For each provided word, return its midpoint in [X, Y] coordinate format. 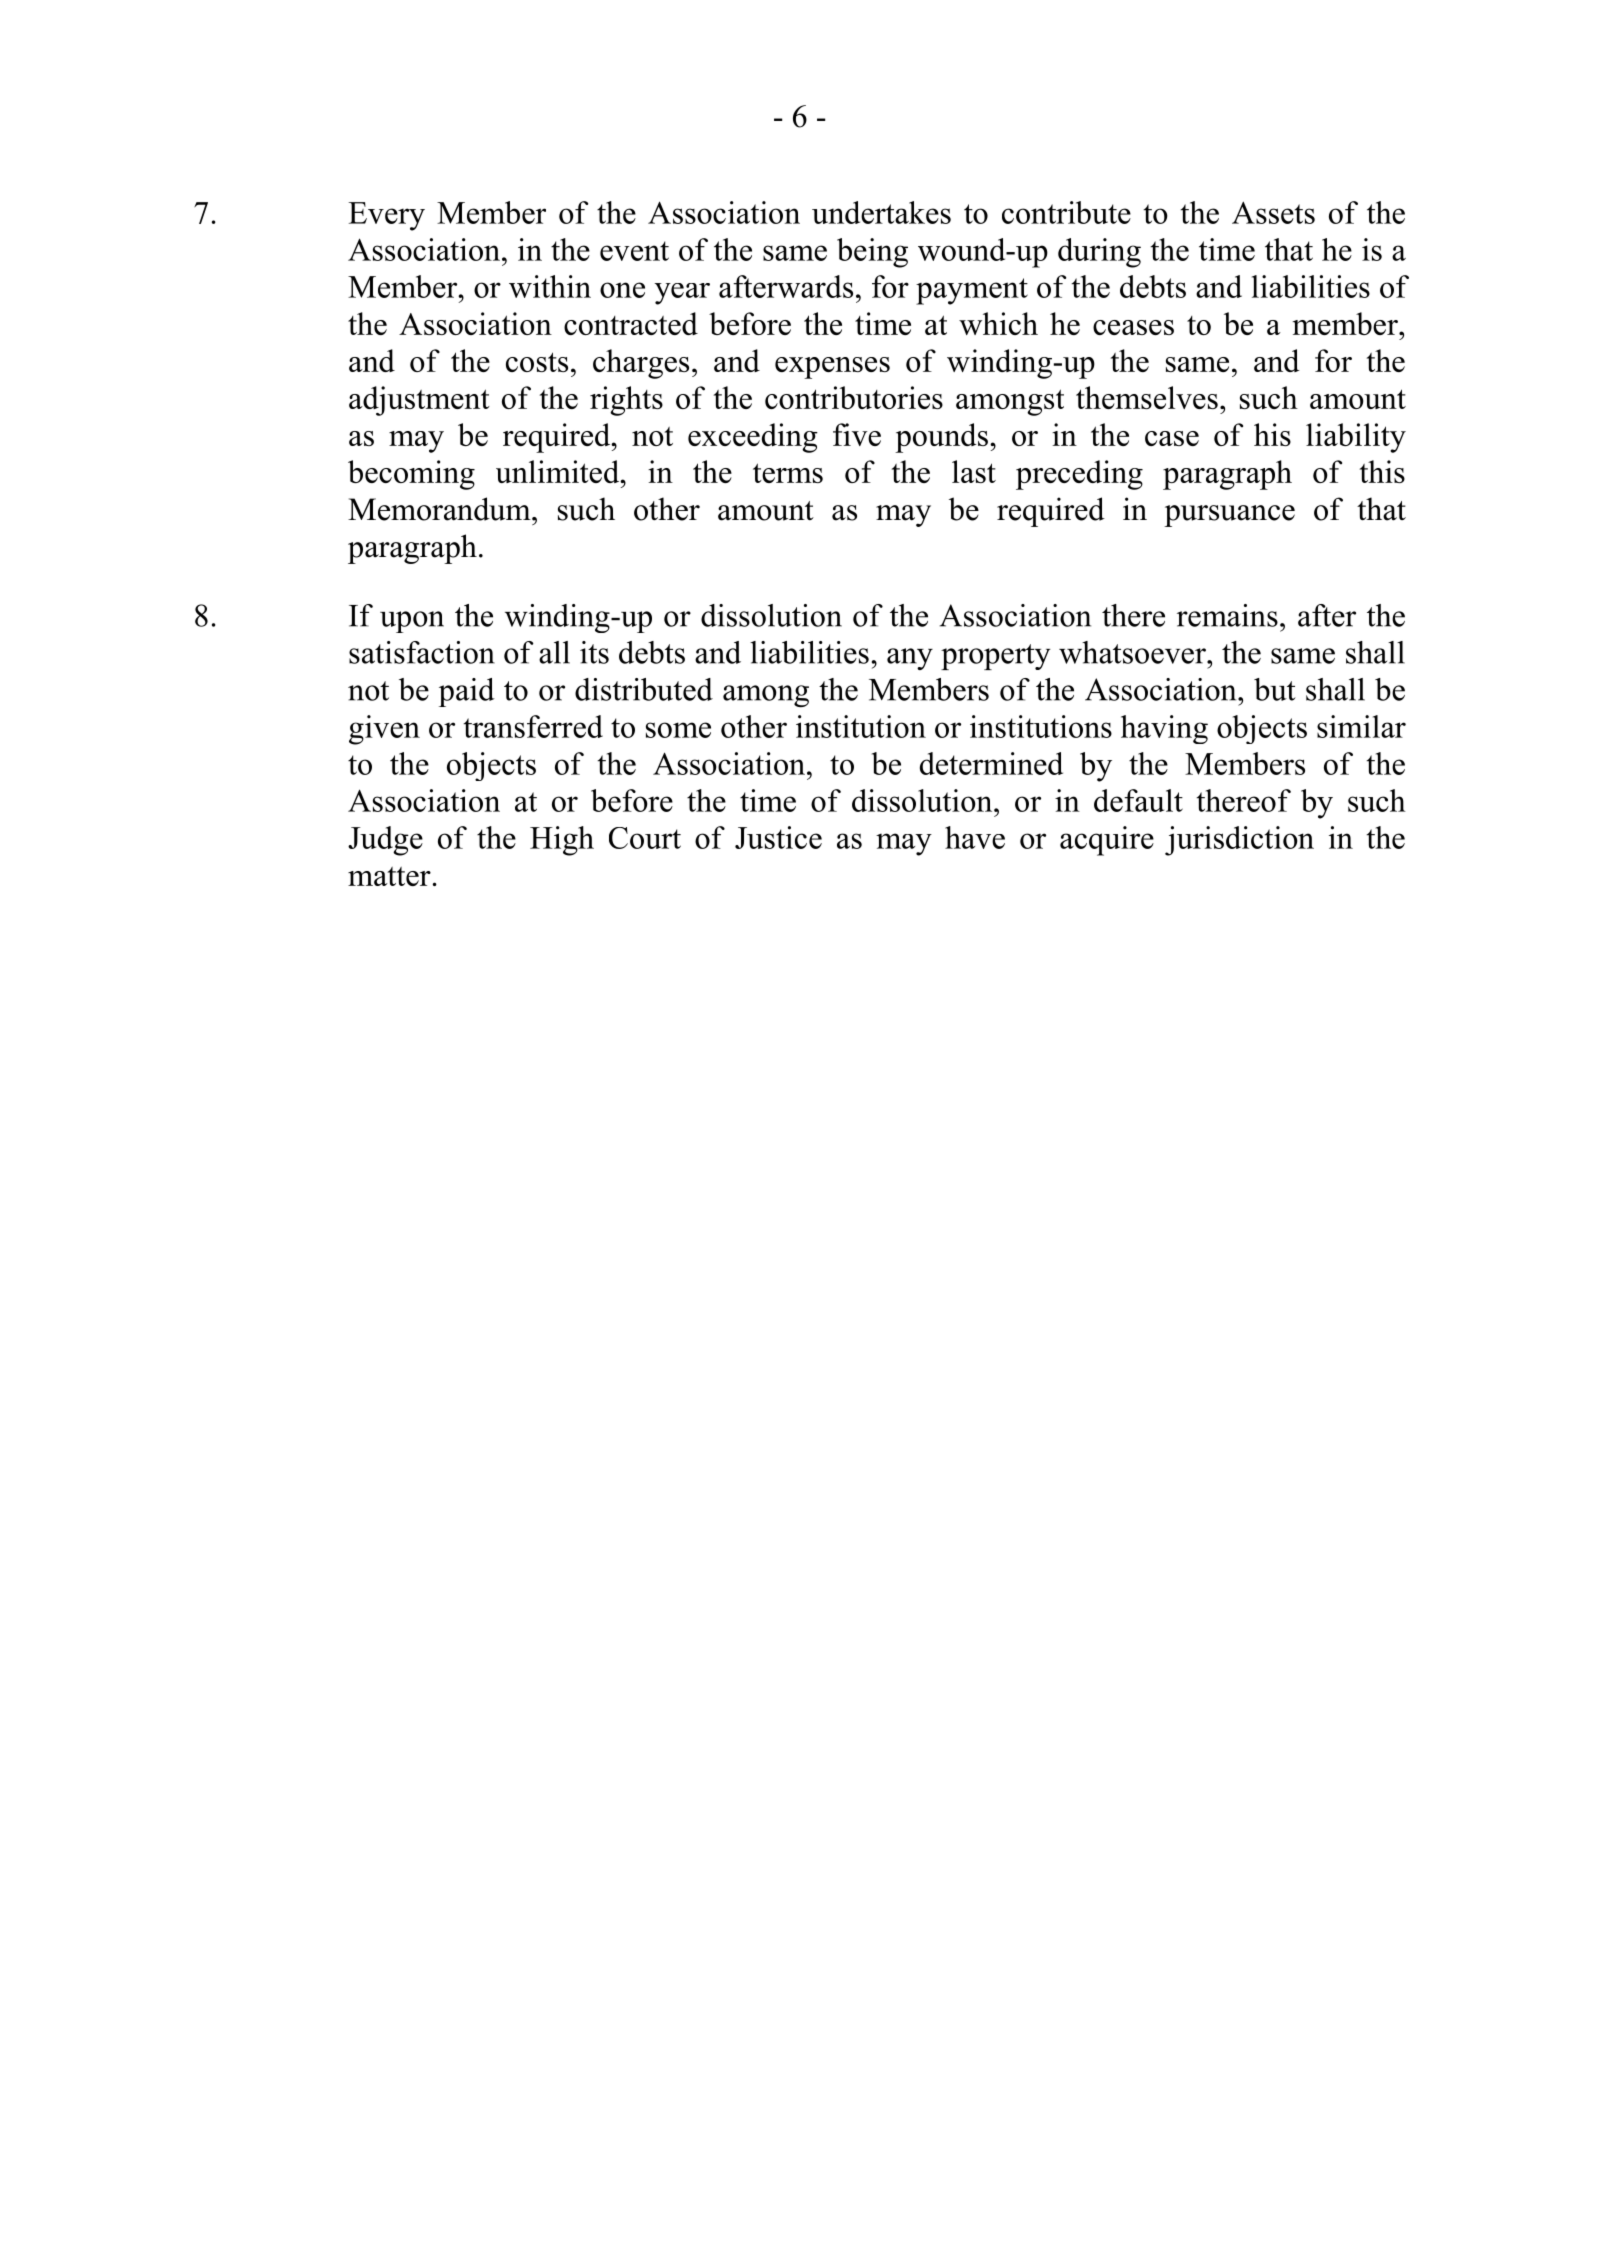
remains [1227, 615]
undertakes [881, 212]
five [857, 434]
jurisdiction [1239, 841]
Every [386, 216]
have [975, 837]
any [910, 659]
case [1172, 438]
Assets [1273, 212]
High [562, 841]
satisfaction [422, 652]
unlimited [559, 471]
